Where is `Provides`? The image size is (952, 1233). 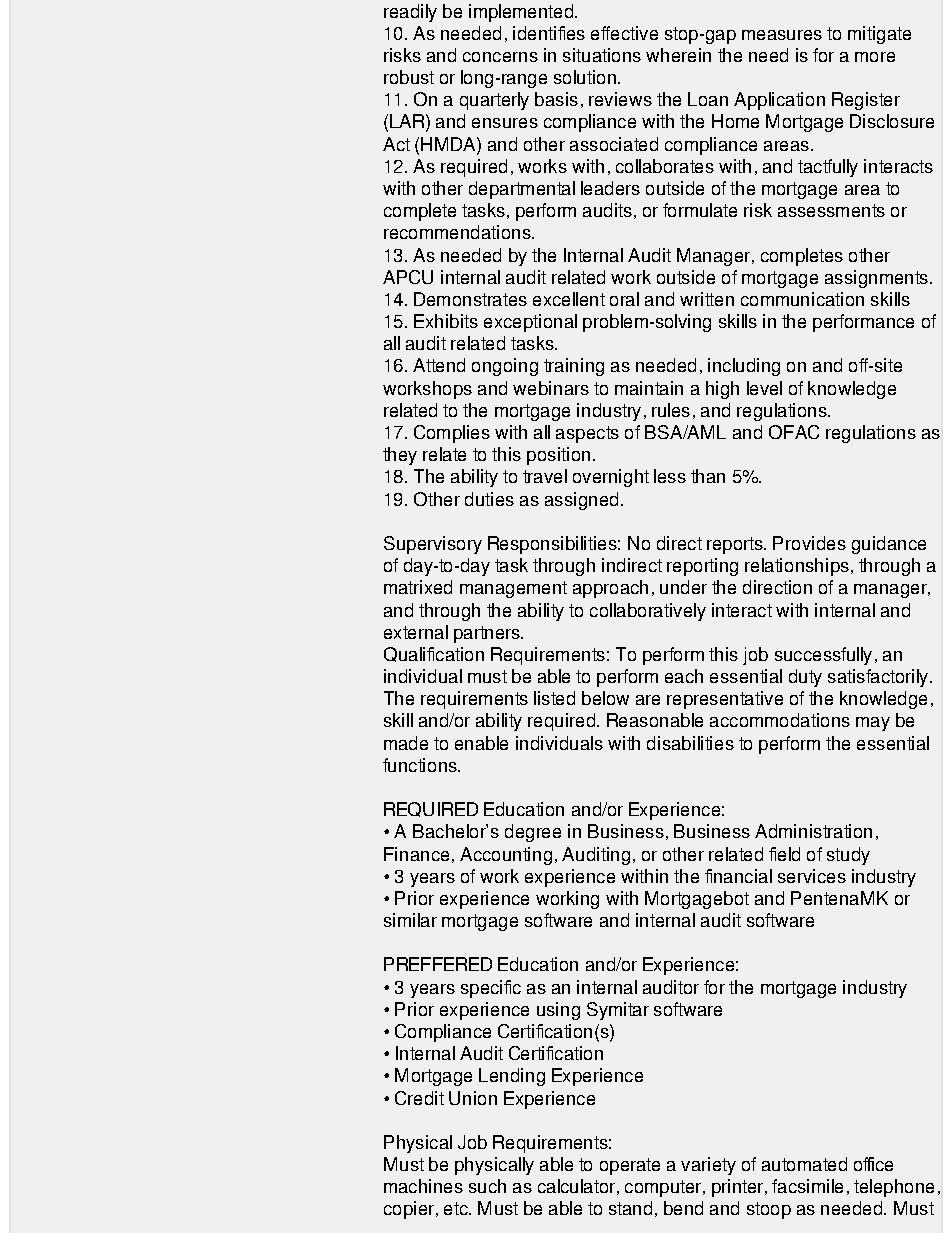 Provides is located at coordinates (809, 543).
